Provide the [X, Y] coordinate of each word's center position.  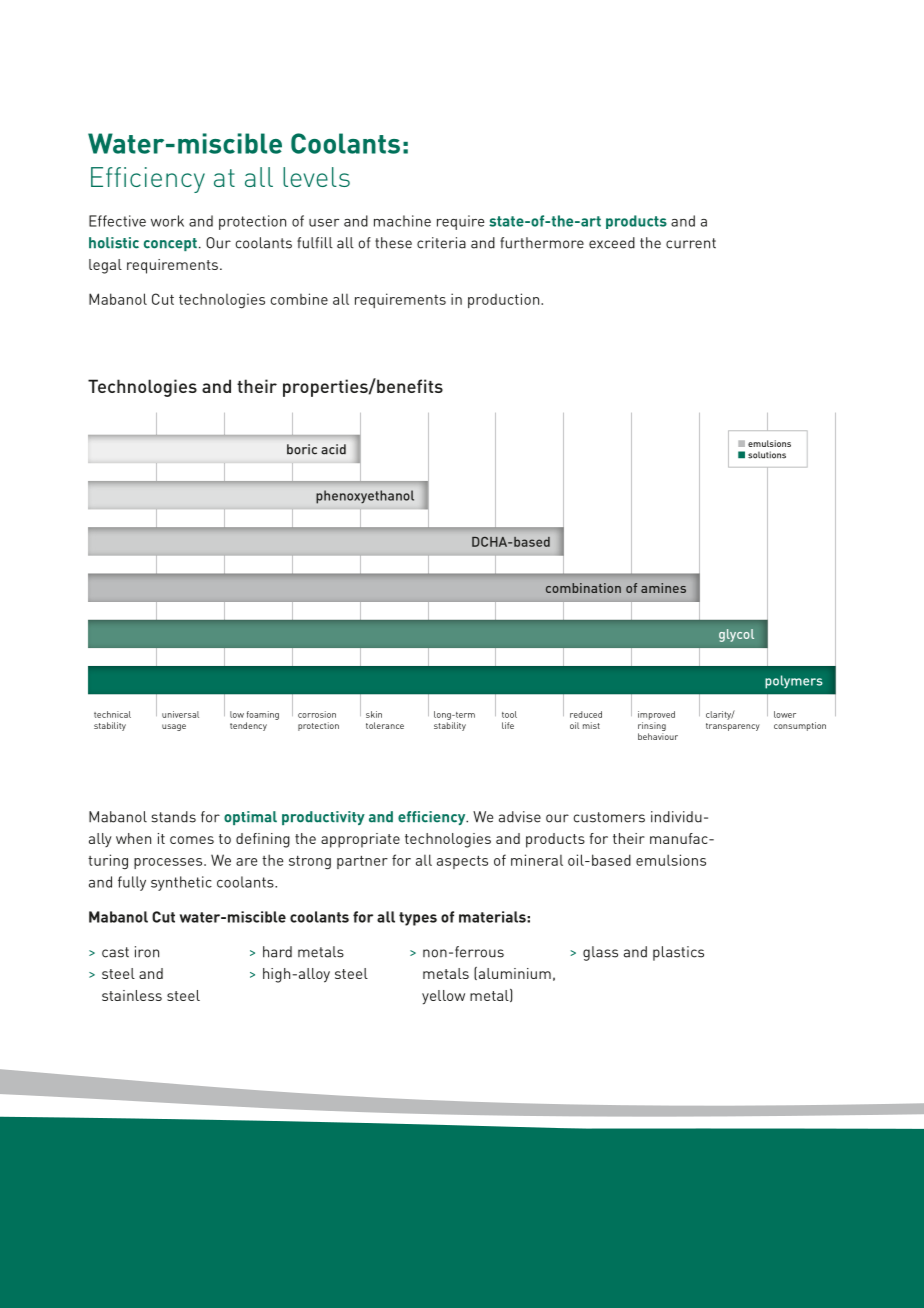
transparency [733, 727]
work [167, 221]
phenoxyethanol [365, 497]
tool [509, 714]
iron [147, 952]
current [691, 243]
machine [402, 221]
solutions [767, 455]
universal [180, 714]
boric [302, 449]
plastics [678, 953]
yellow [443, 997]
